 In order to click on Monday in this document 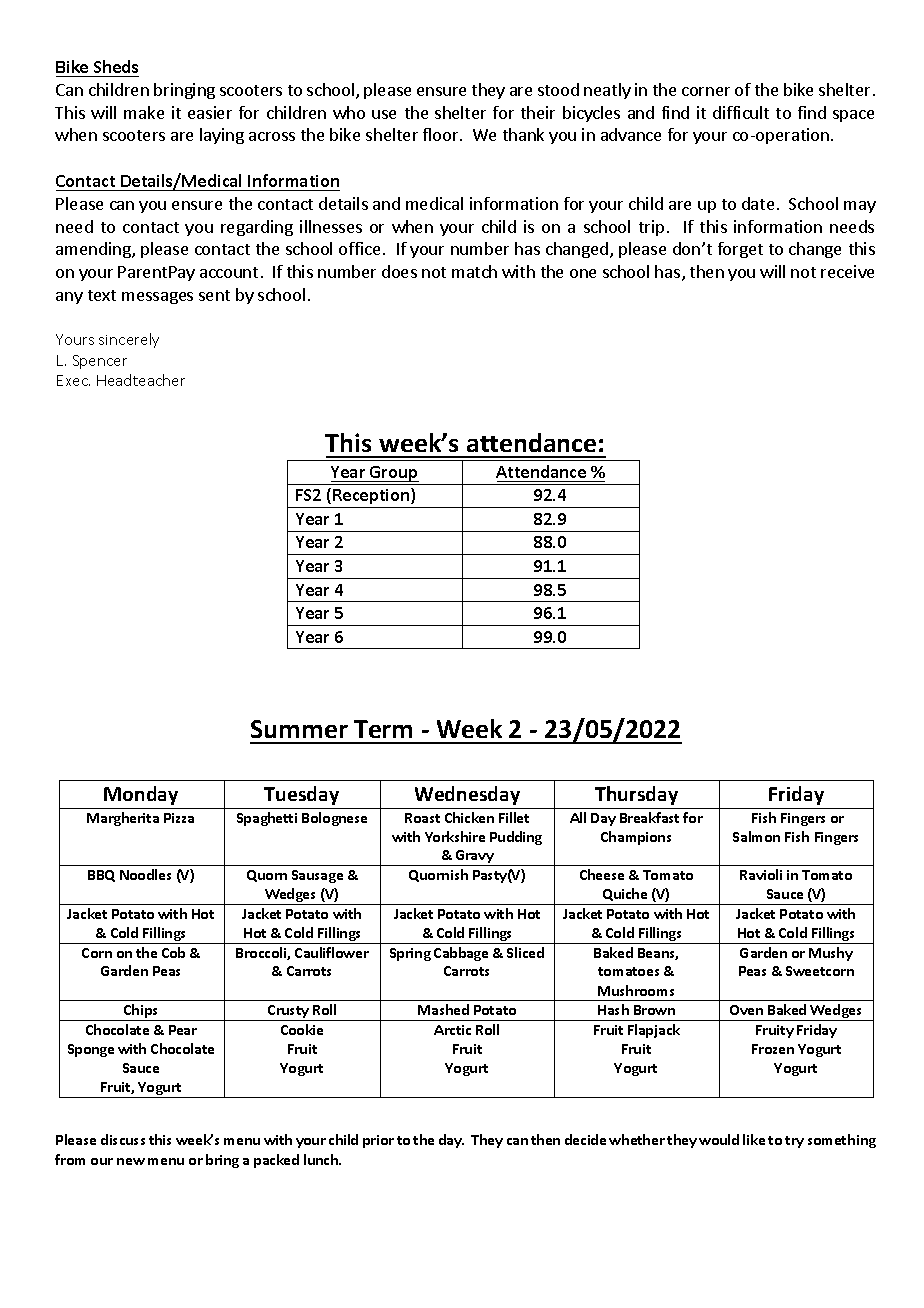, I will do `click(141, 795)`.
